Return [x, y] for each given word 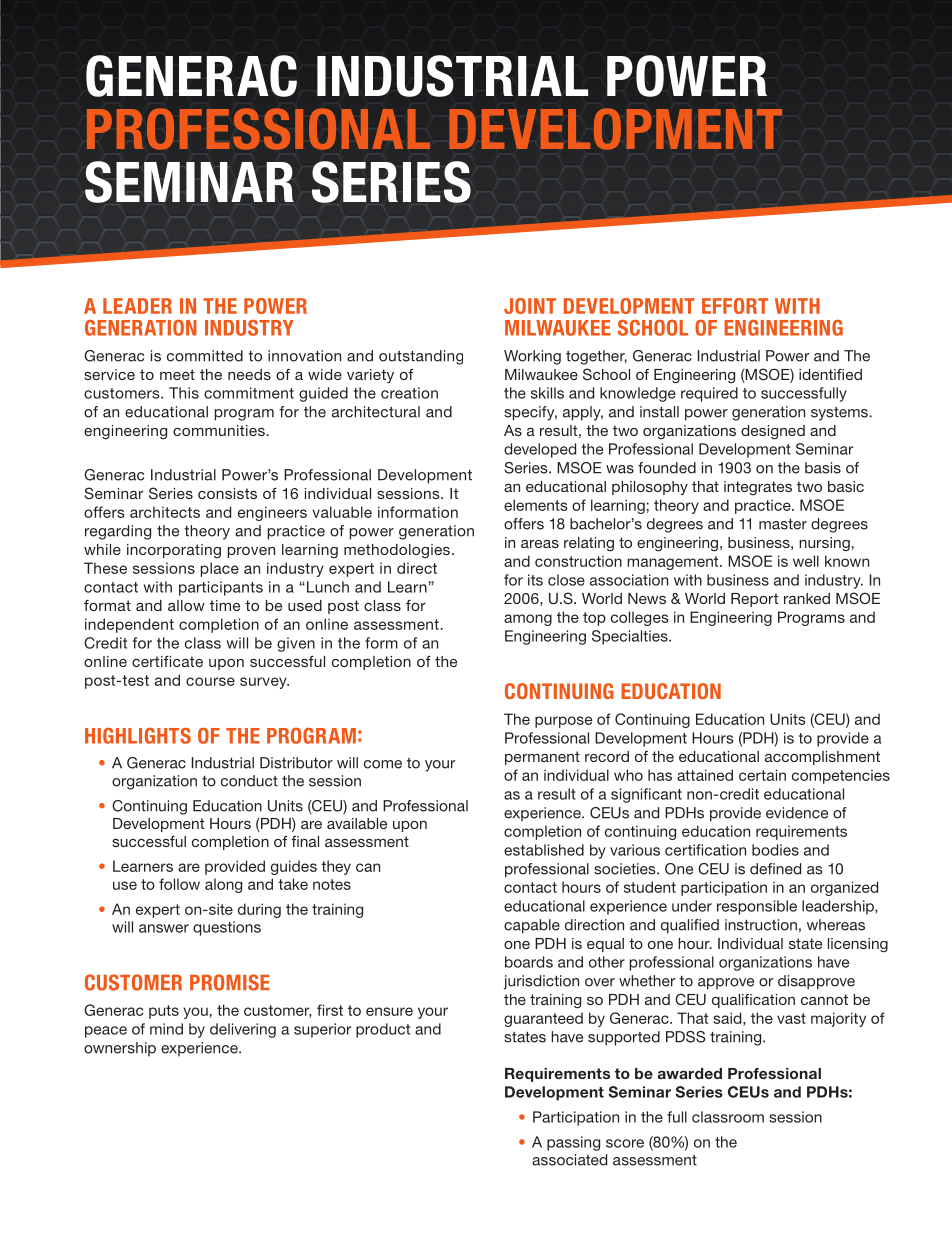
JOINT [530, 306]
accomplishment [822, 758]
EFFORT [735, 306]
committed [205, 356]
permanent [542, 758]
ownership [120, 1049]
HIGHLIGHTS [138, 736]
